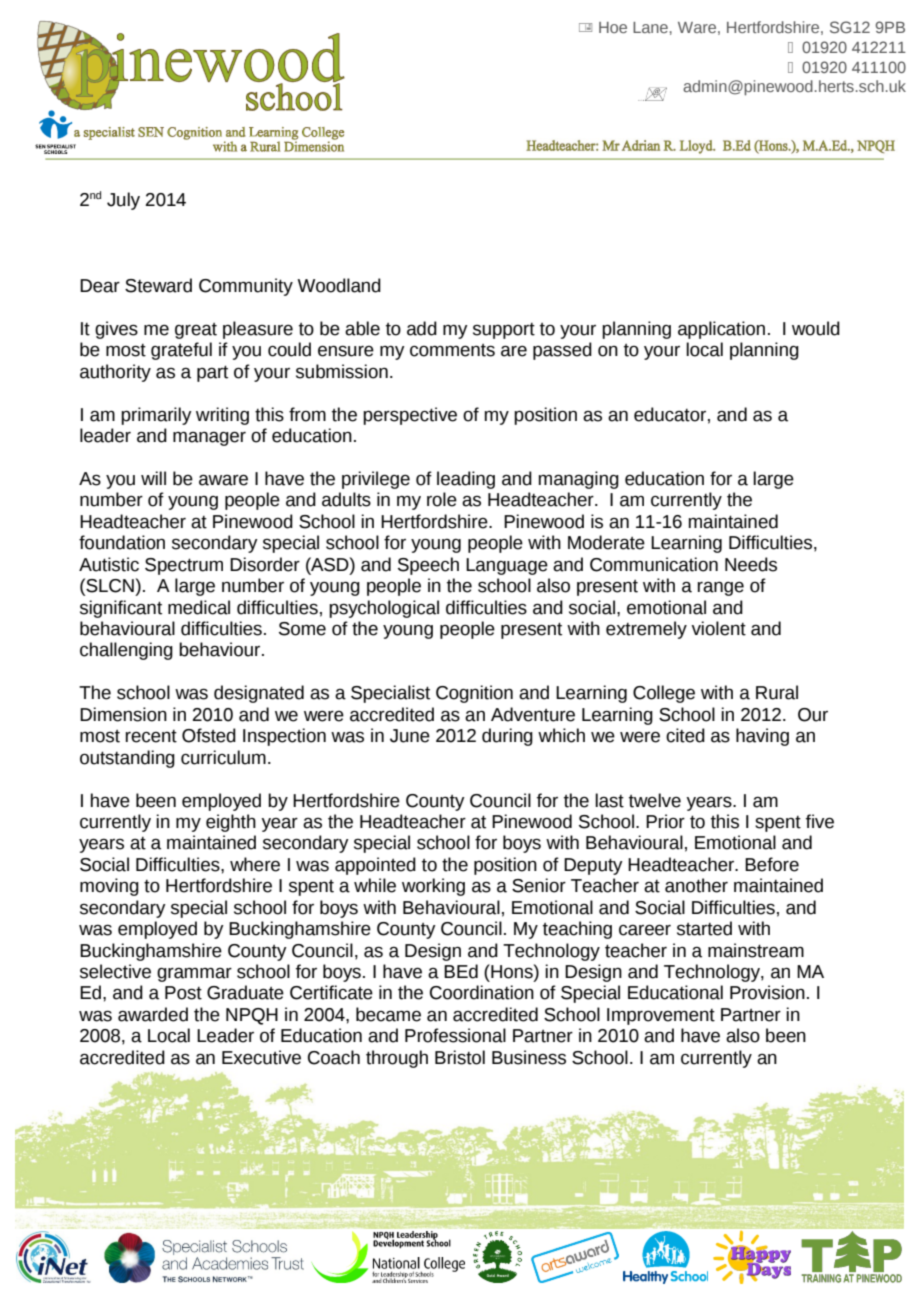 The width and height of the image is (924, 1308). I want to click on Before, so click(772, 864).
